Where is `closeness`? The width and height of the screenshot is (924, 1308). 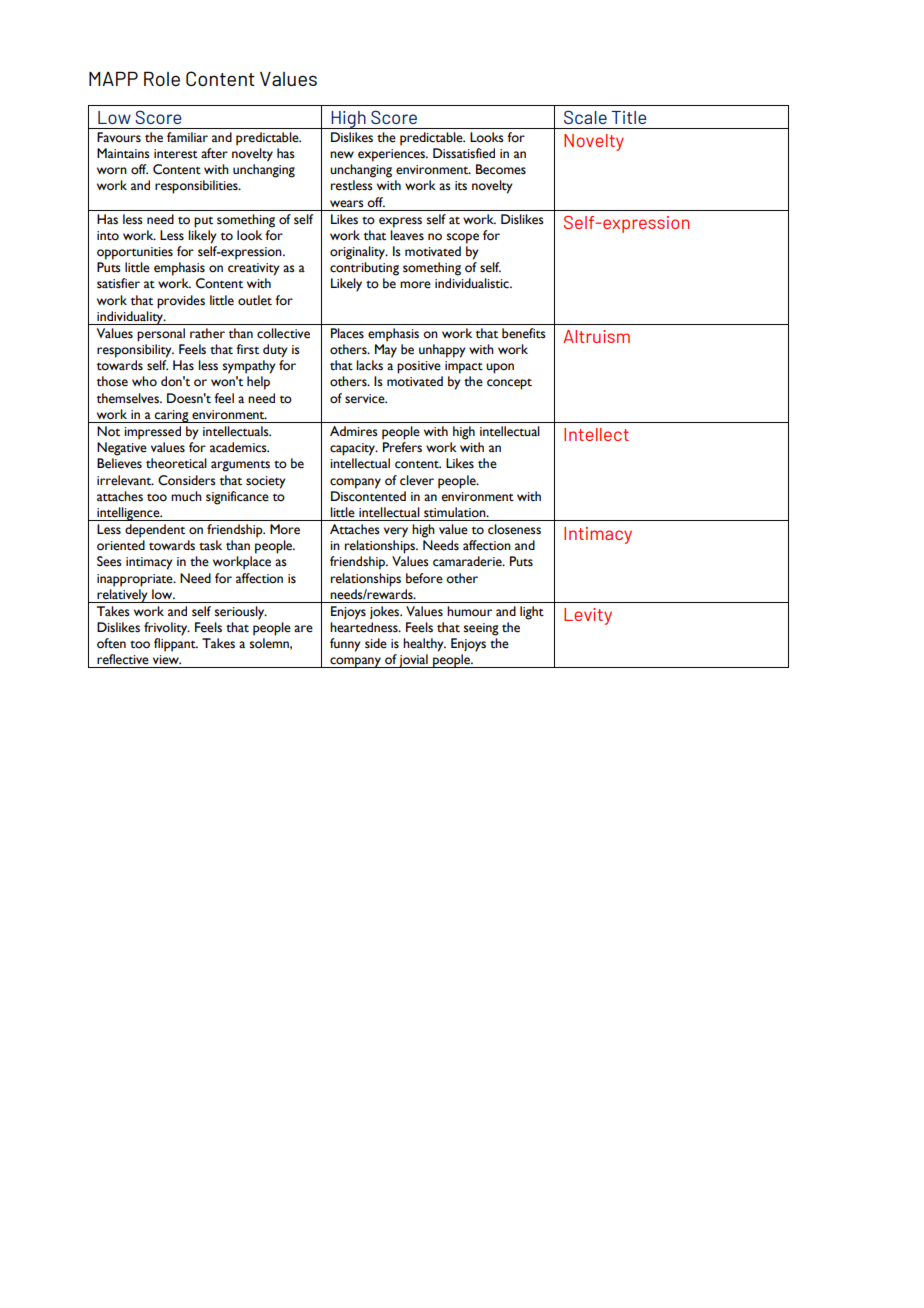
closeness is located at coordinates (514, 529).
